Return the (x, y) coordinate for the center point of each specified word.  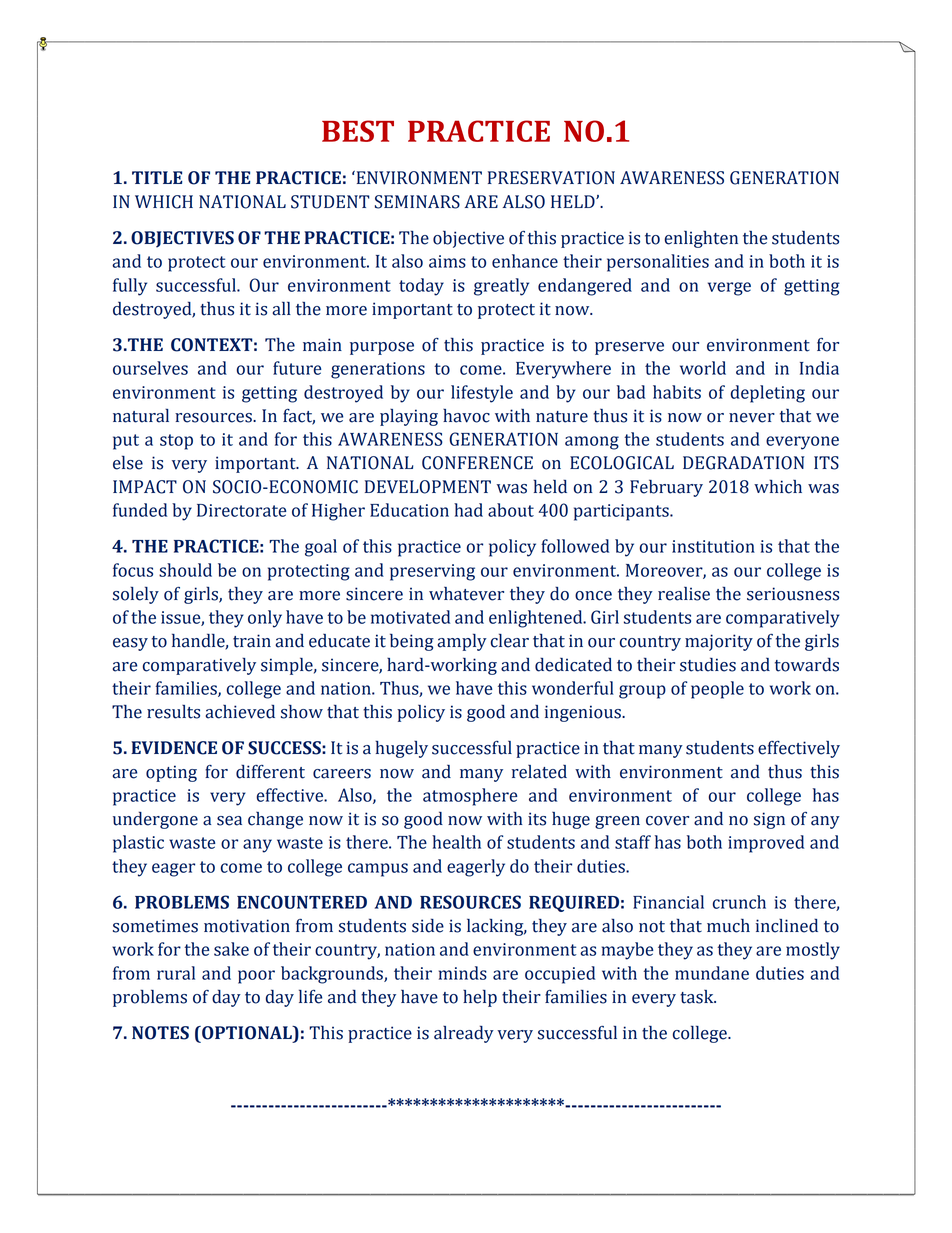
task (698, 997)
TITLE (157, 177)
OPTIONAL (247, 1034)
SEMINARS (417, 202)
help (480, 998)
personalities (658, 263)
